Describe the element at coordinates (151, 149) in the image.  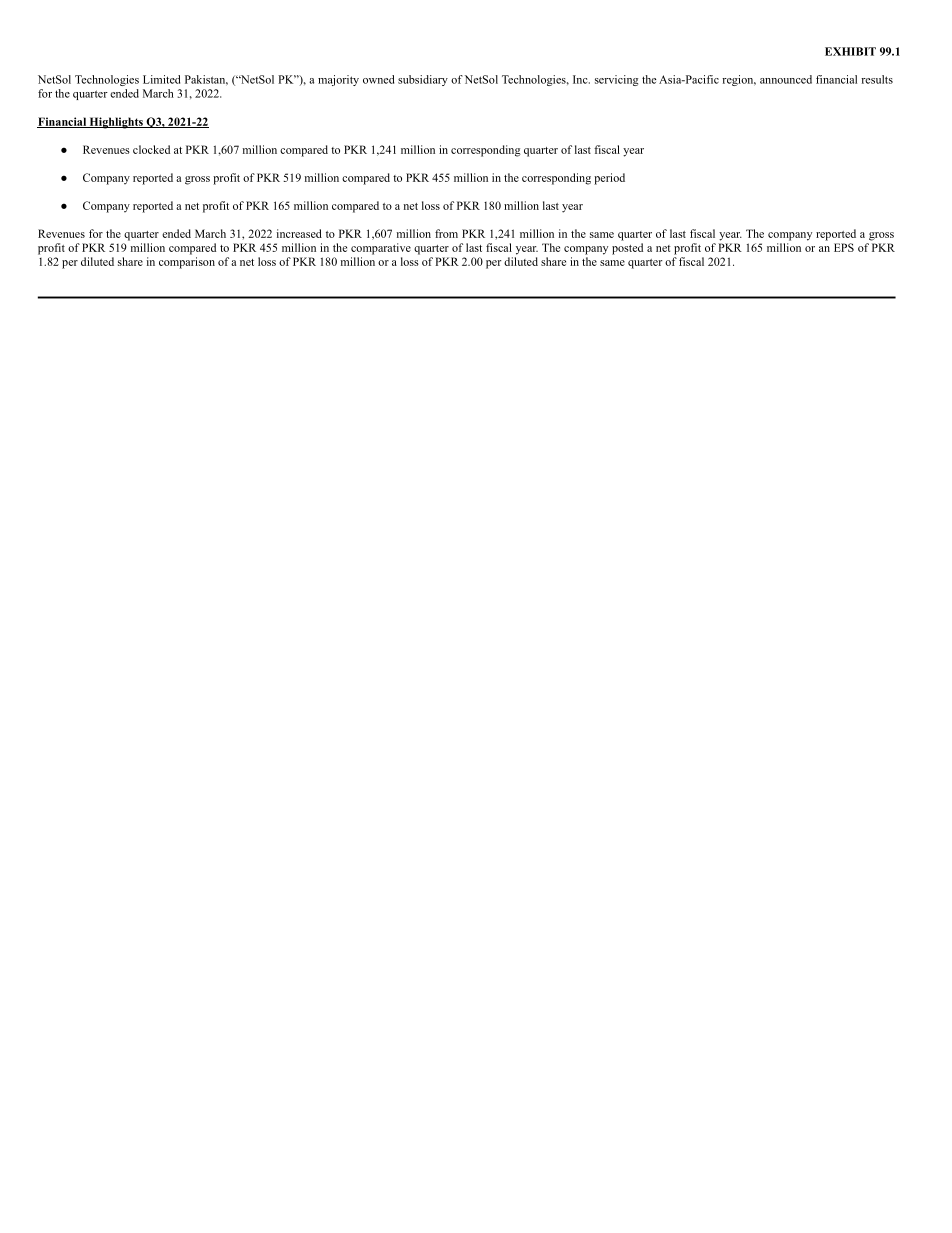
I see `clocked` at that location.
